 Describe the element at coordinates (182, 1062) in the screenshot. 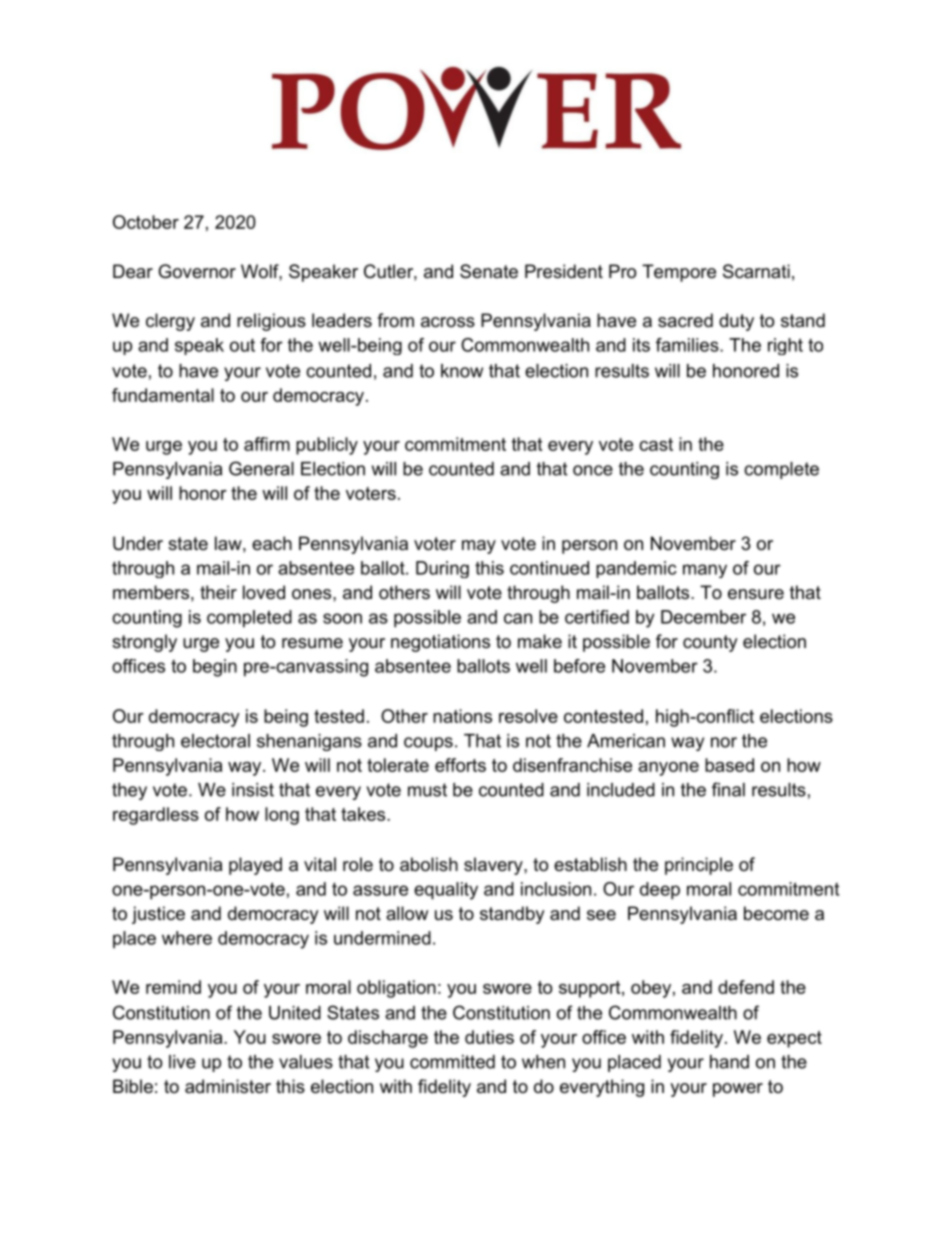

I see `live` at that location.
